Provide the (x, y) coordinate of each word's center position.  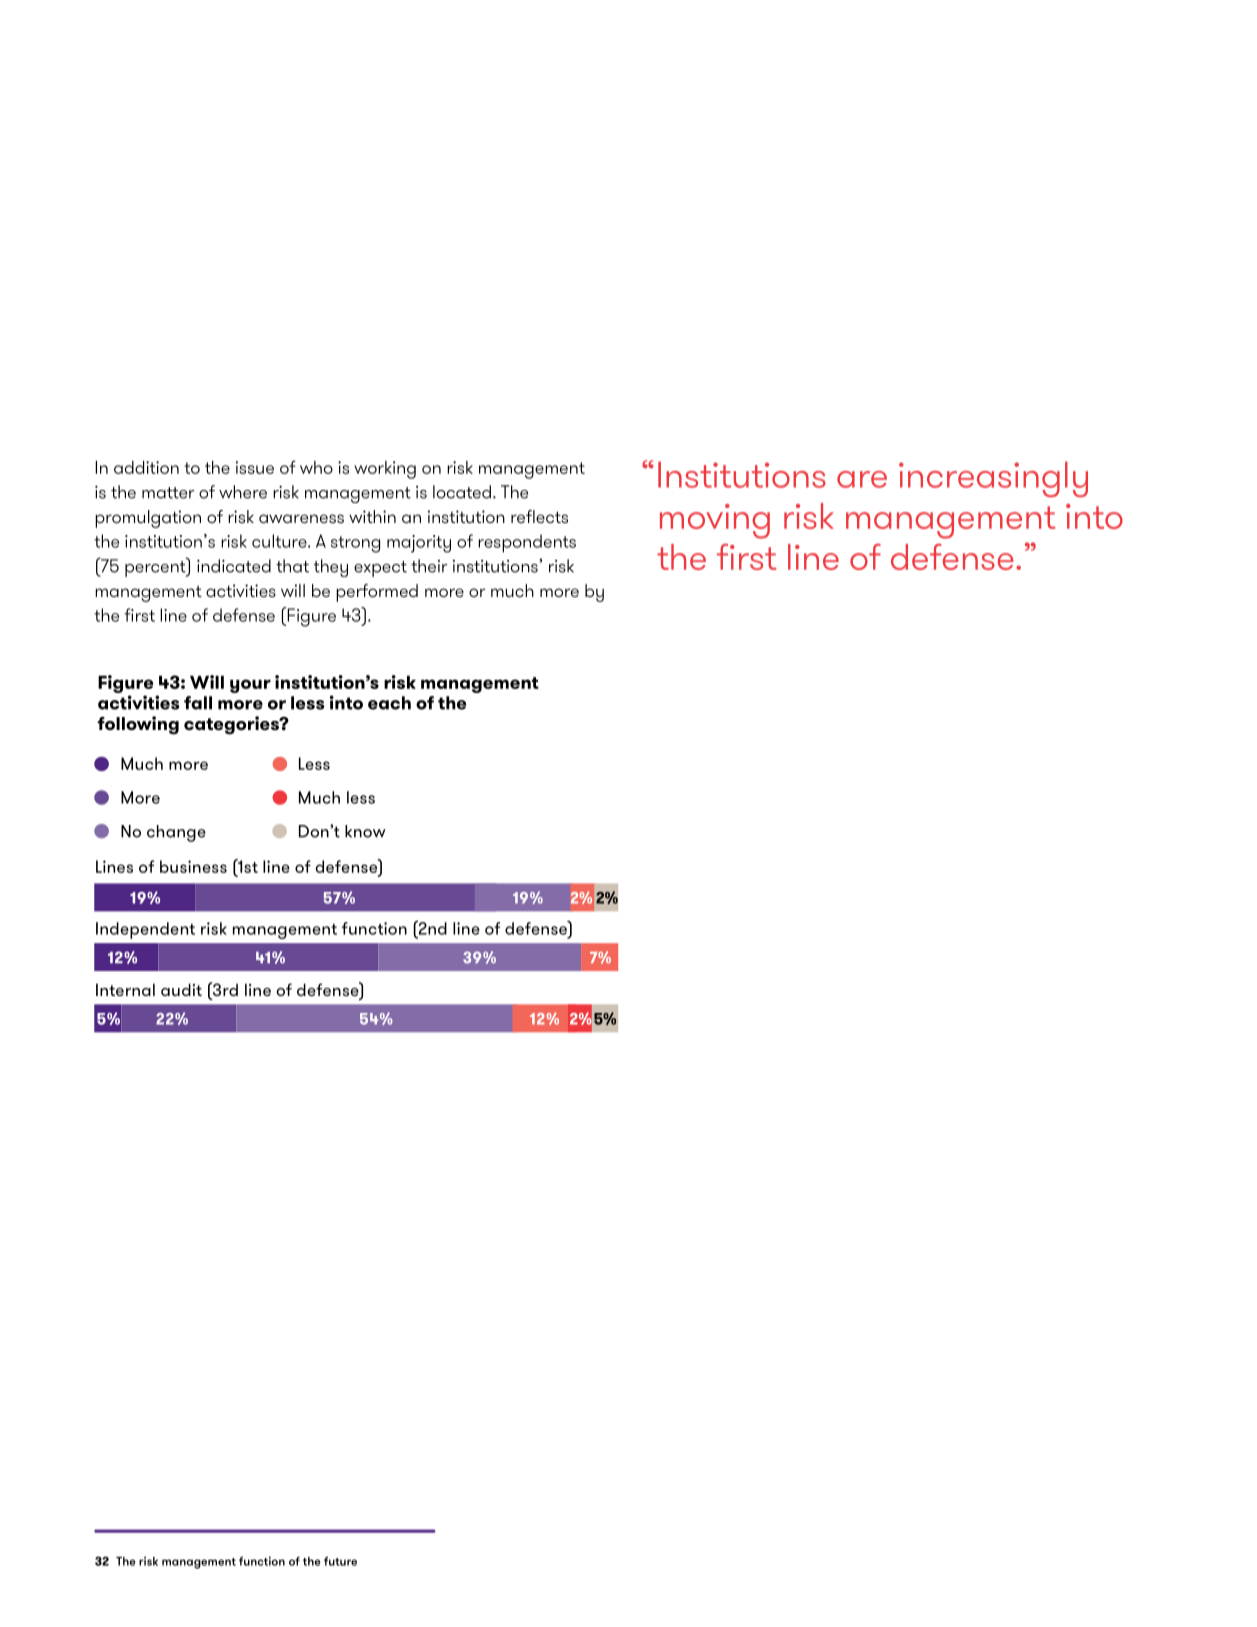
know (365, 831)
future (340, 1561)
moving (715, 521)
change (176, 833)
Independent (145, 930)
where (243, 492)
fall (198, 703)
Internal (125, 989)
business (193, 866)
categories (232, 725)
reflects (539, 516)
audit (181, 989)
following (138, 725)
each (389, 703)
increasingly (993, 479)
